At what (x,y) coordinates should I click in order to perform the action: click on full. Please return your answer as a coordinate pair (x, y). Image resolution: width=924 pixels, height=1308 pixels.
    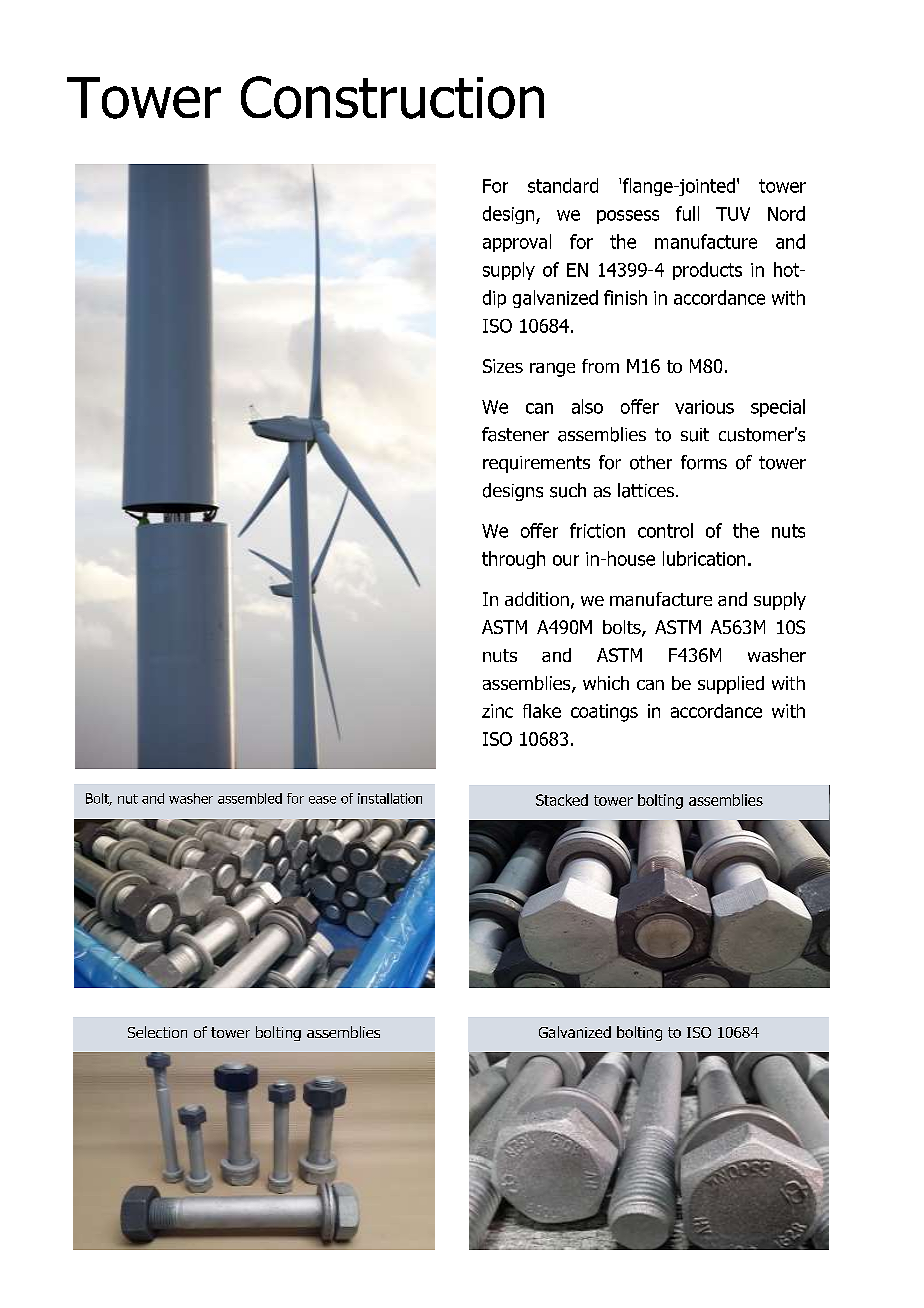
    Looking at the image, I should click on (687, 213).
